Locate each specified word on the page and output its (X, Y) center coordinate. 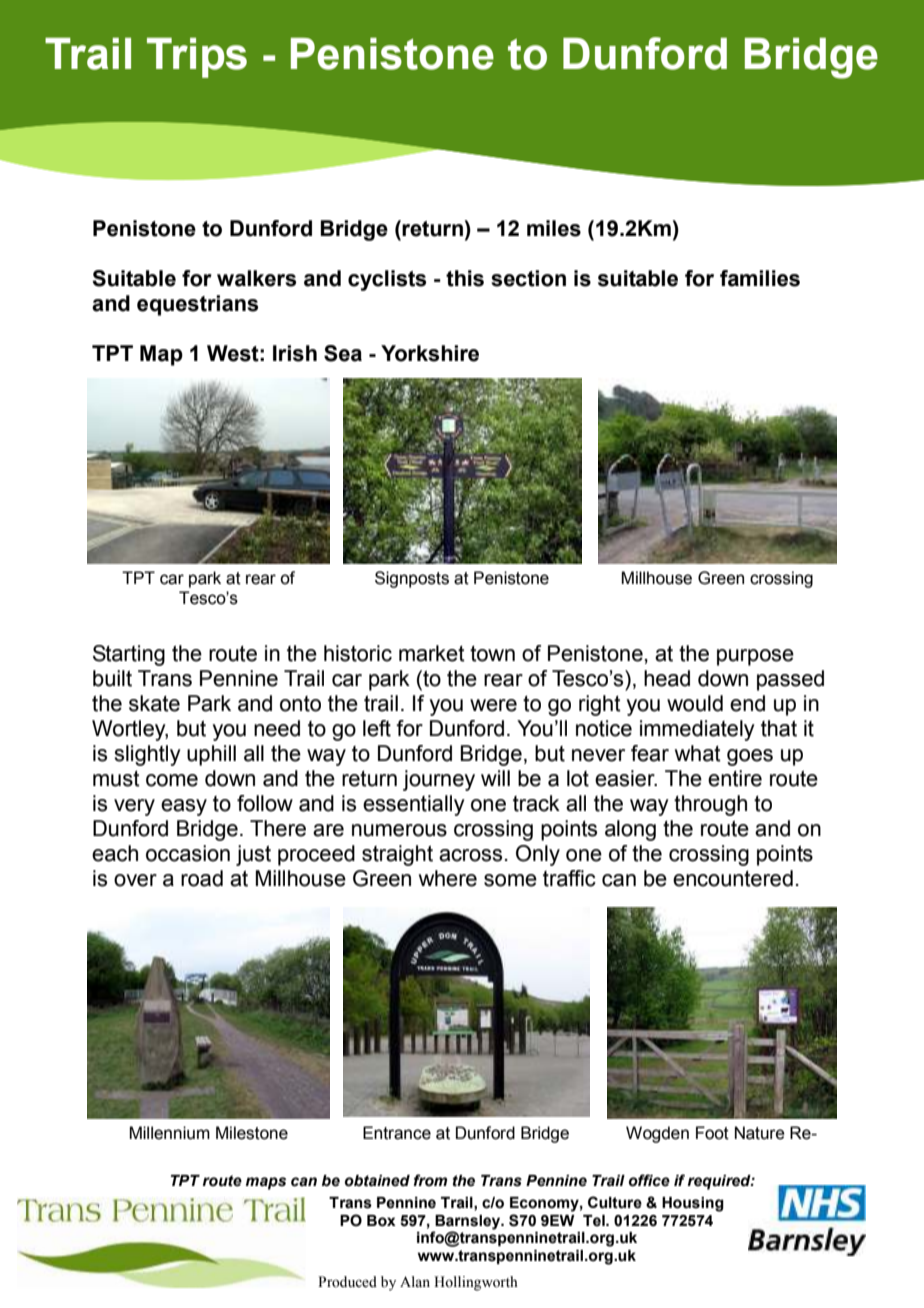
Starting (129, 655)
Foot (712, 1133)
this (465, 278)
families (760, 278)
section (528, 278)
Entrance (397, 1133)
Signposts (412, 579)
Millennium (169, 1133)
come (172, 780)
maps (266, 1183)
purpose (755, 657)
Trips (197, 58)
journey (439, 780)
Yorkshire (430, 353)
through (710, 805)
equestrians (197, 305)
